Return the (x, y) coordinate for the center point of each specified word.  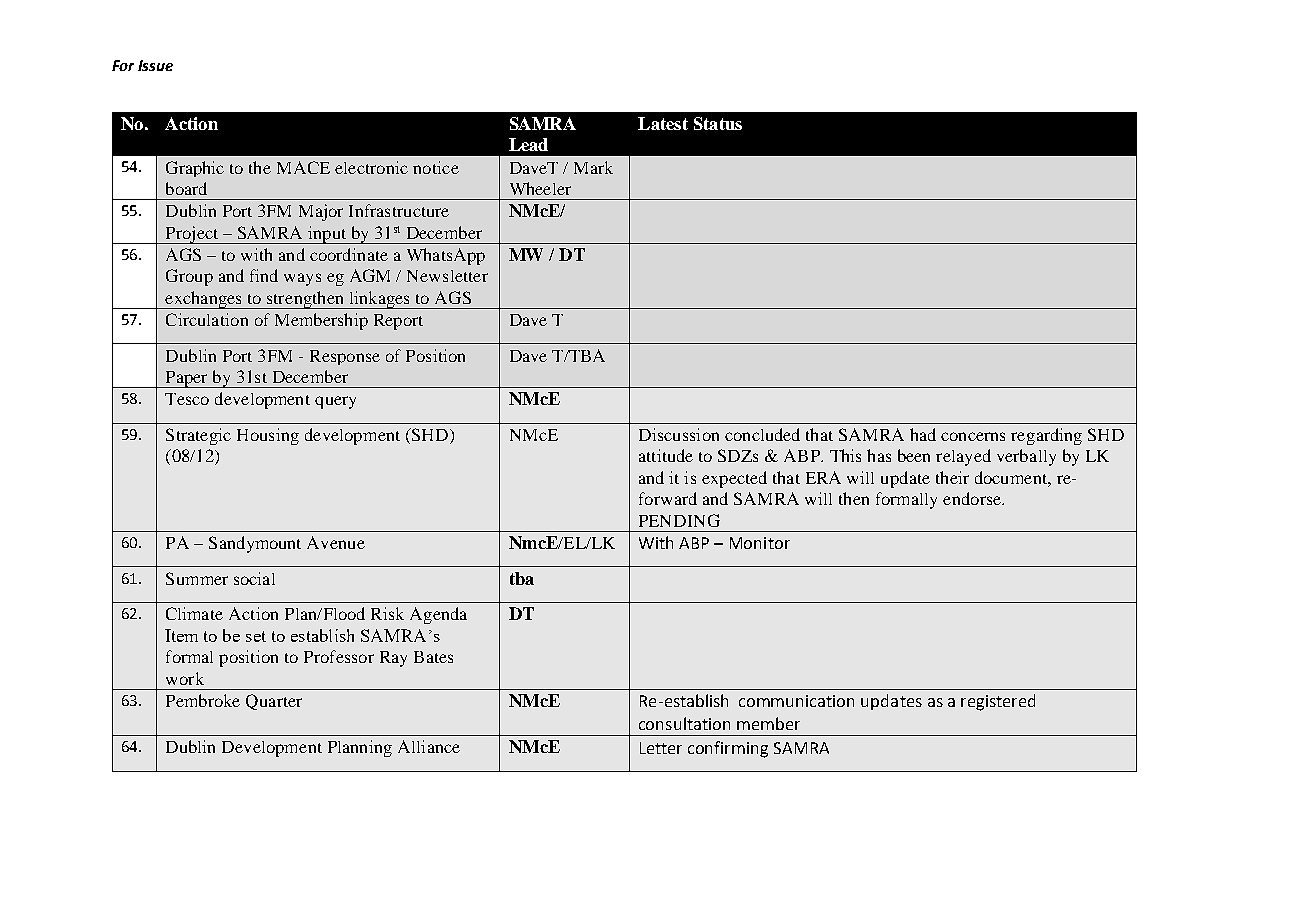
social (254, 578)
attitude (666, 455)
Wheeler (540, 188)
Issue (155, 65)
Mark (593, 167)
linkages (379, 300)
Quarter (274, 702)
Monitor (760, 543)
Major (321, 212)
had (923, 434)
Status (718, 123)
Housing (268, 436)
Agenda (438, 615)
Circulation (207, 319)
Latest (663, 123)
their (952, 477)
